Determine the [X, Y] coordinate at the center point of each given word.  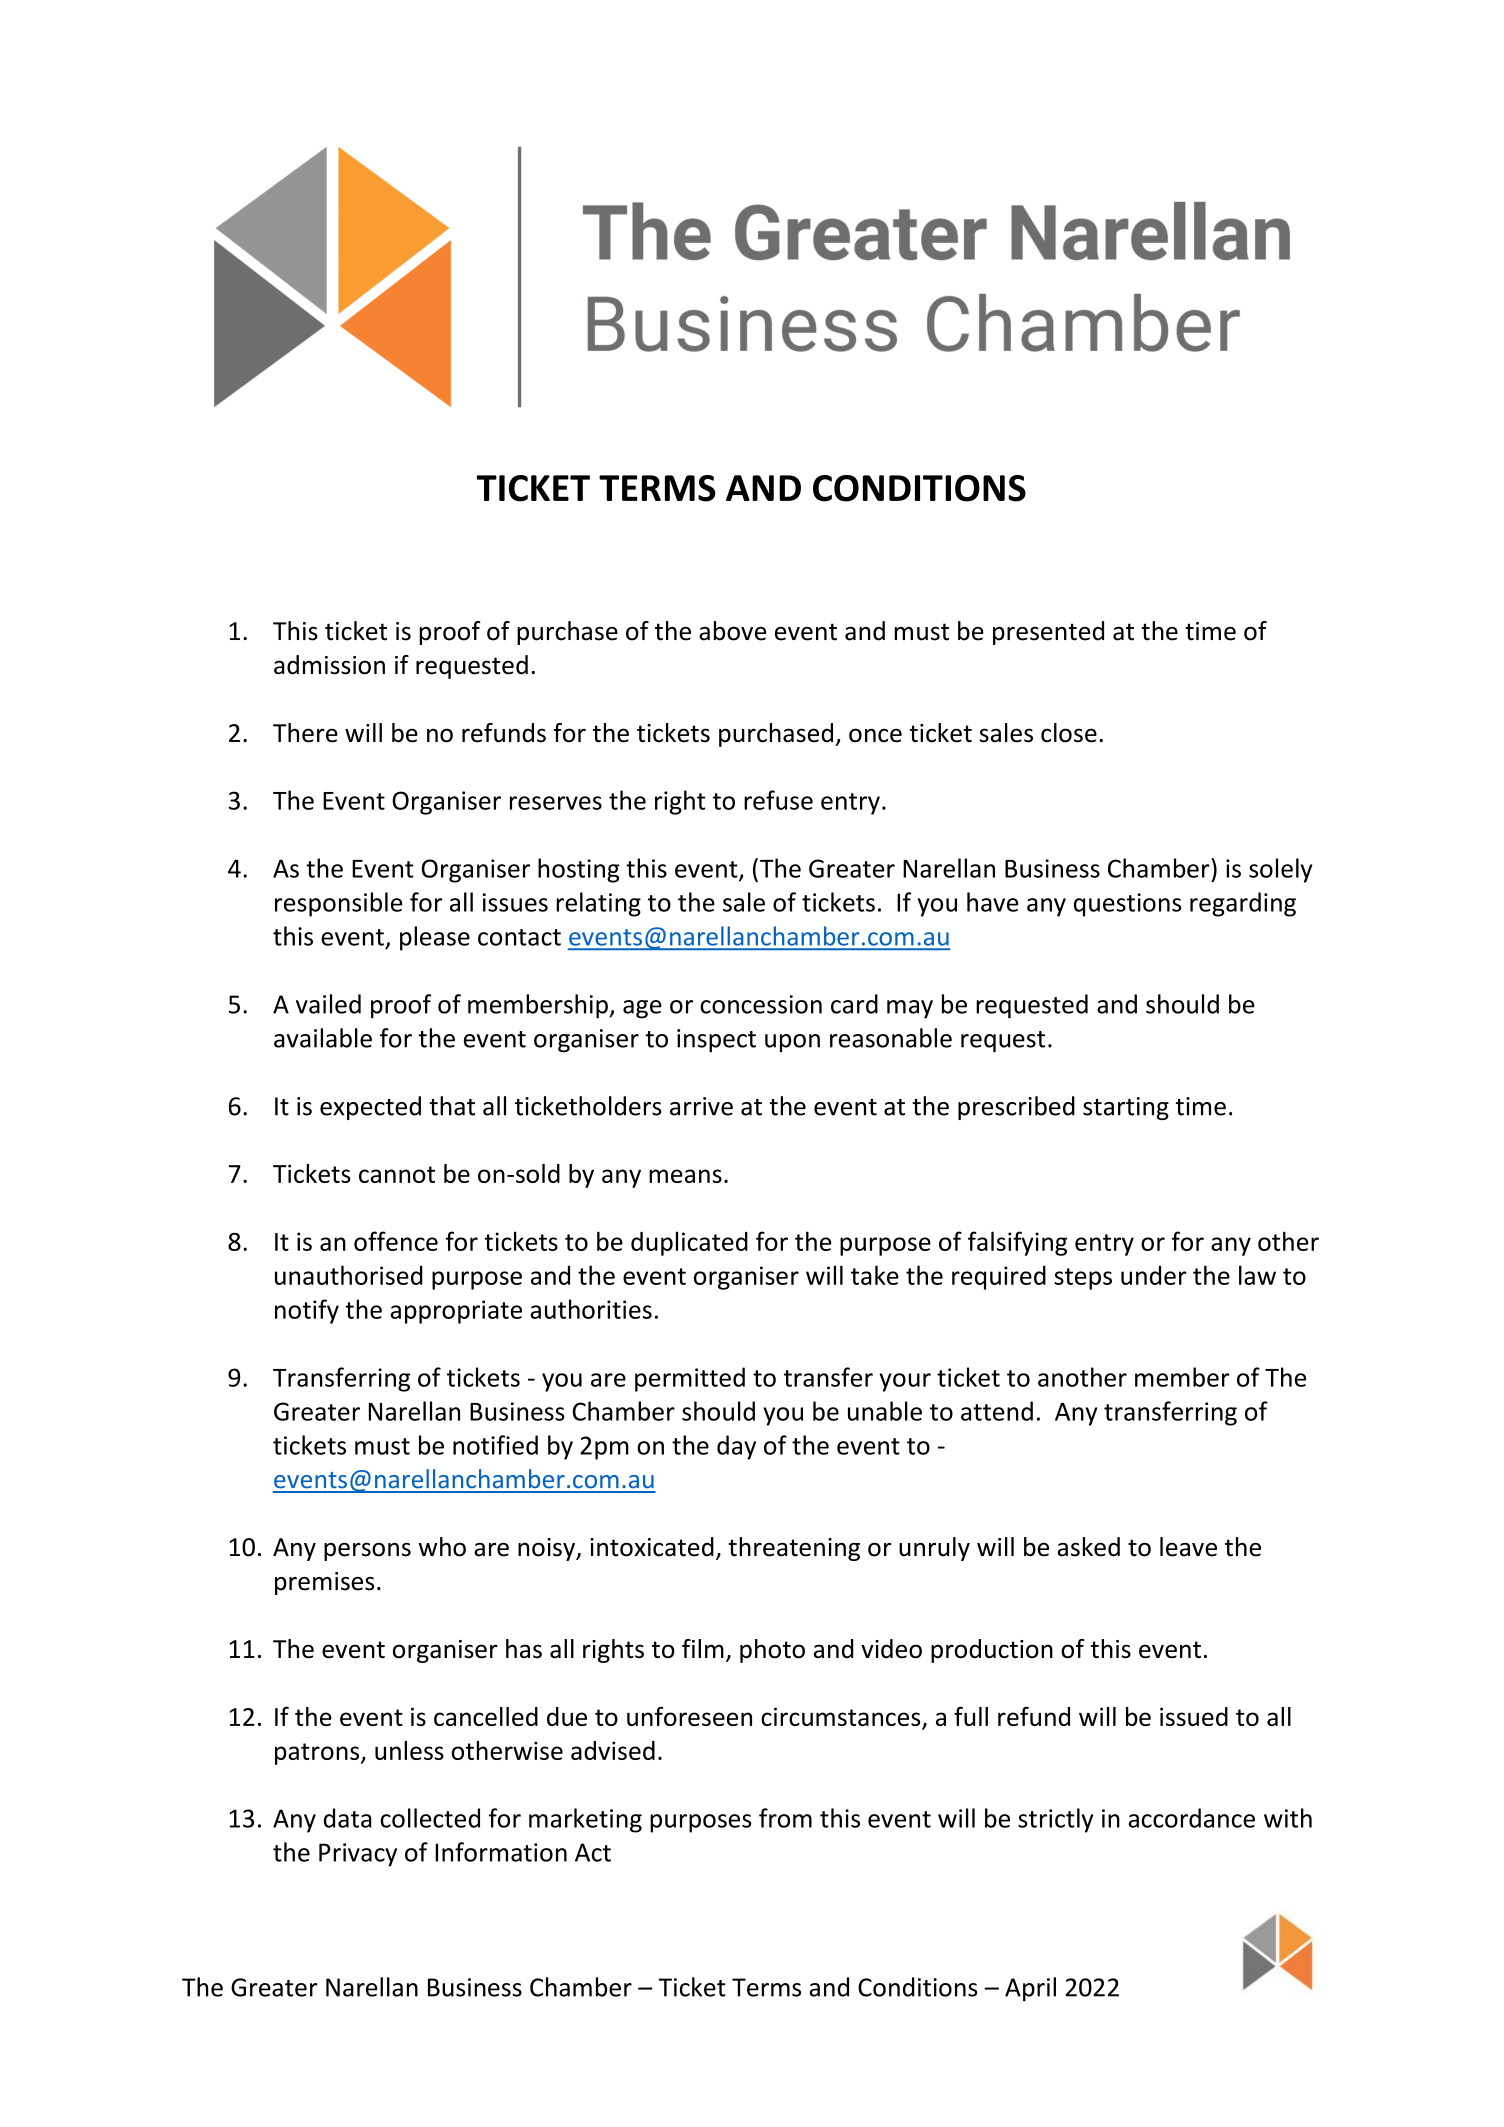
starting [1126, 1108]
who [442, 1547]
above [732, 631]
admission [329, 665]
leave [1188, 1547]
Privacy [358, 1855]
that [452, 1106]
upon [792, 1043]
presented [1048, 633]
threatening [794, 1549]
